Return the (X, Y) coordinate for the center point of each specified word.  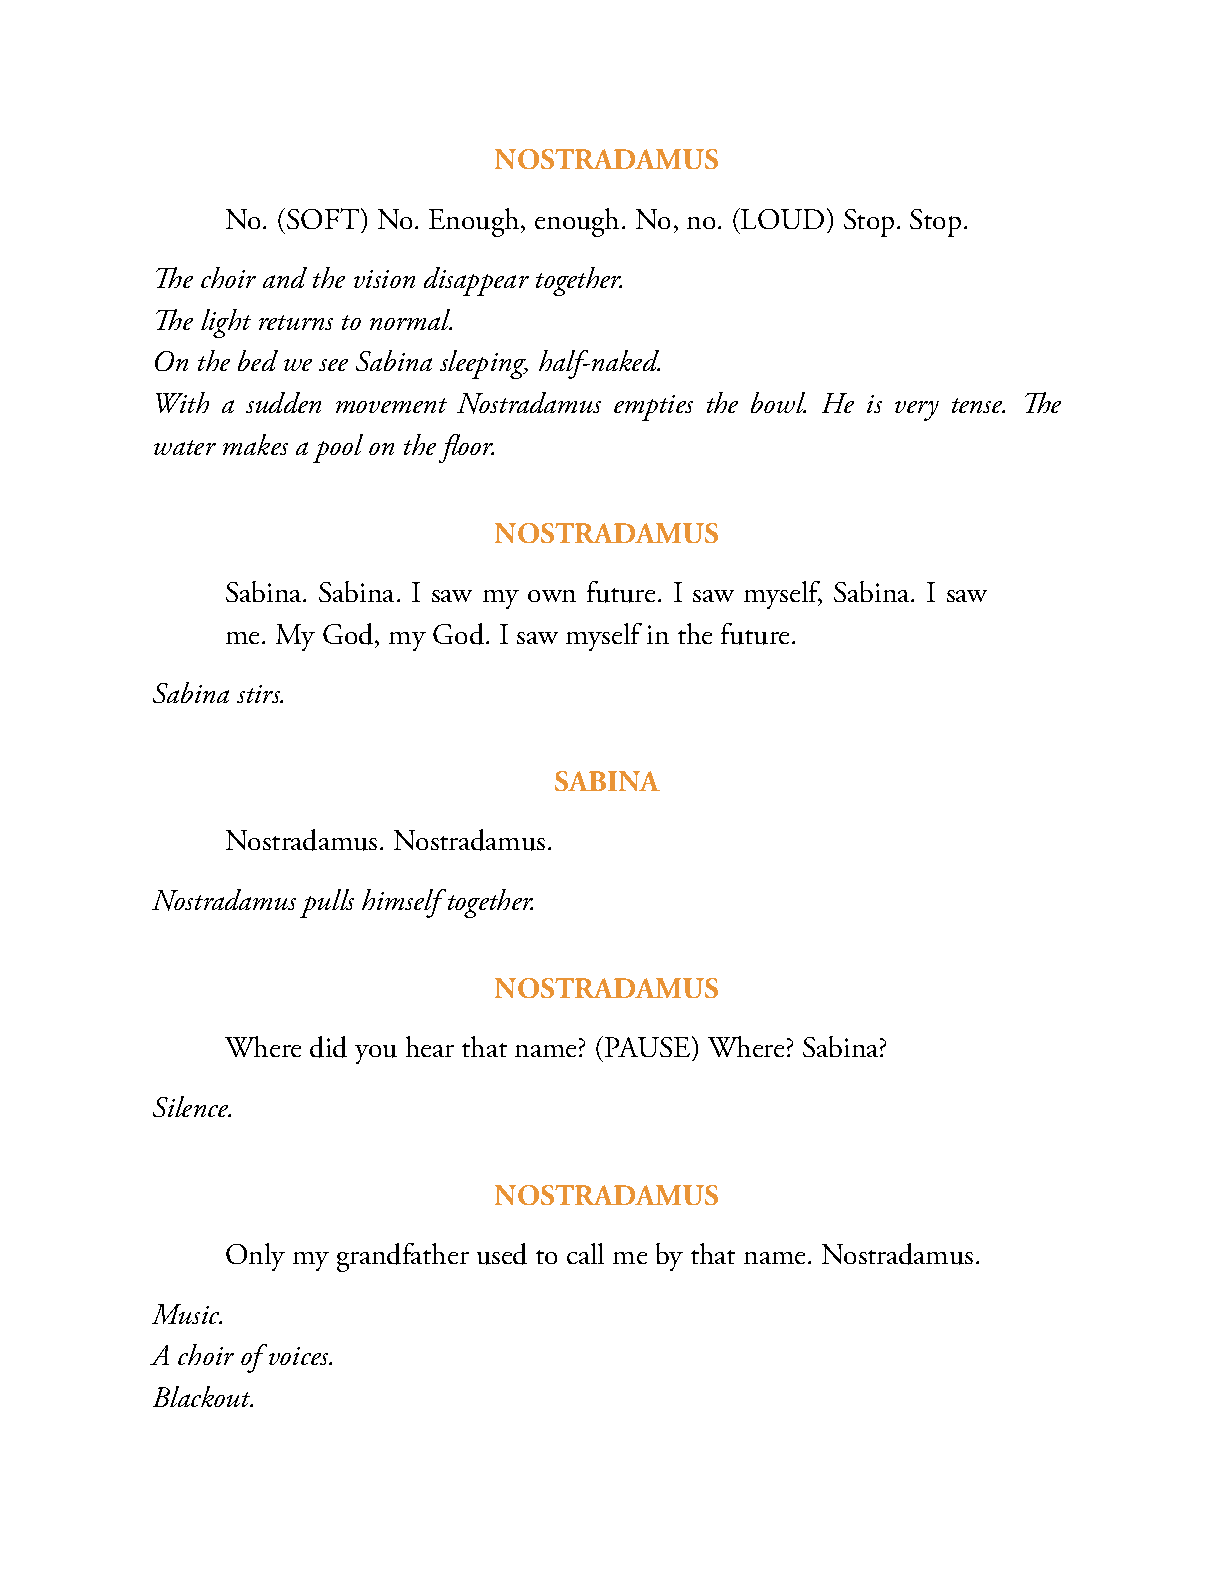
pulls (327, 903)
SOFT (324, 218)
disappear (476, 281)
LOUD (781, 218)
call (585, 1253)
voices (300, 1356)
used (502, 1254)
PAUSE (649, 1048)
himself (404, 903)
